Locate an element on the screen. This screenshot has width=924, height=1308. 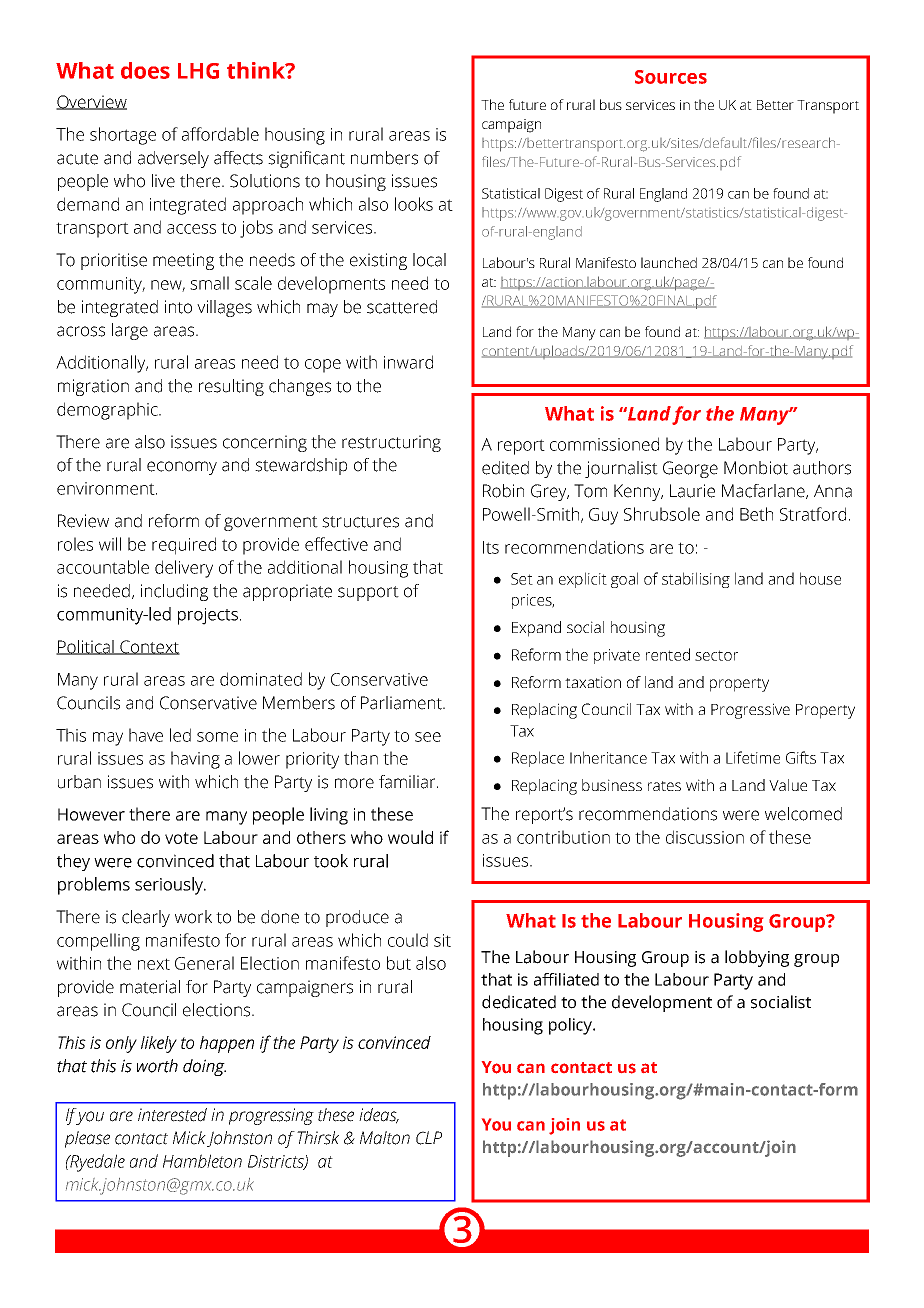
sector is located at coordinates (716, 655).
